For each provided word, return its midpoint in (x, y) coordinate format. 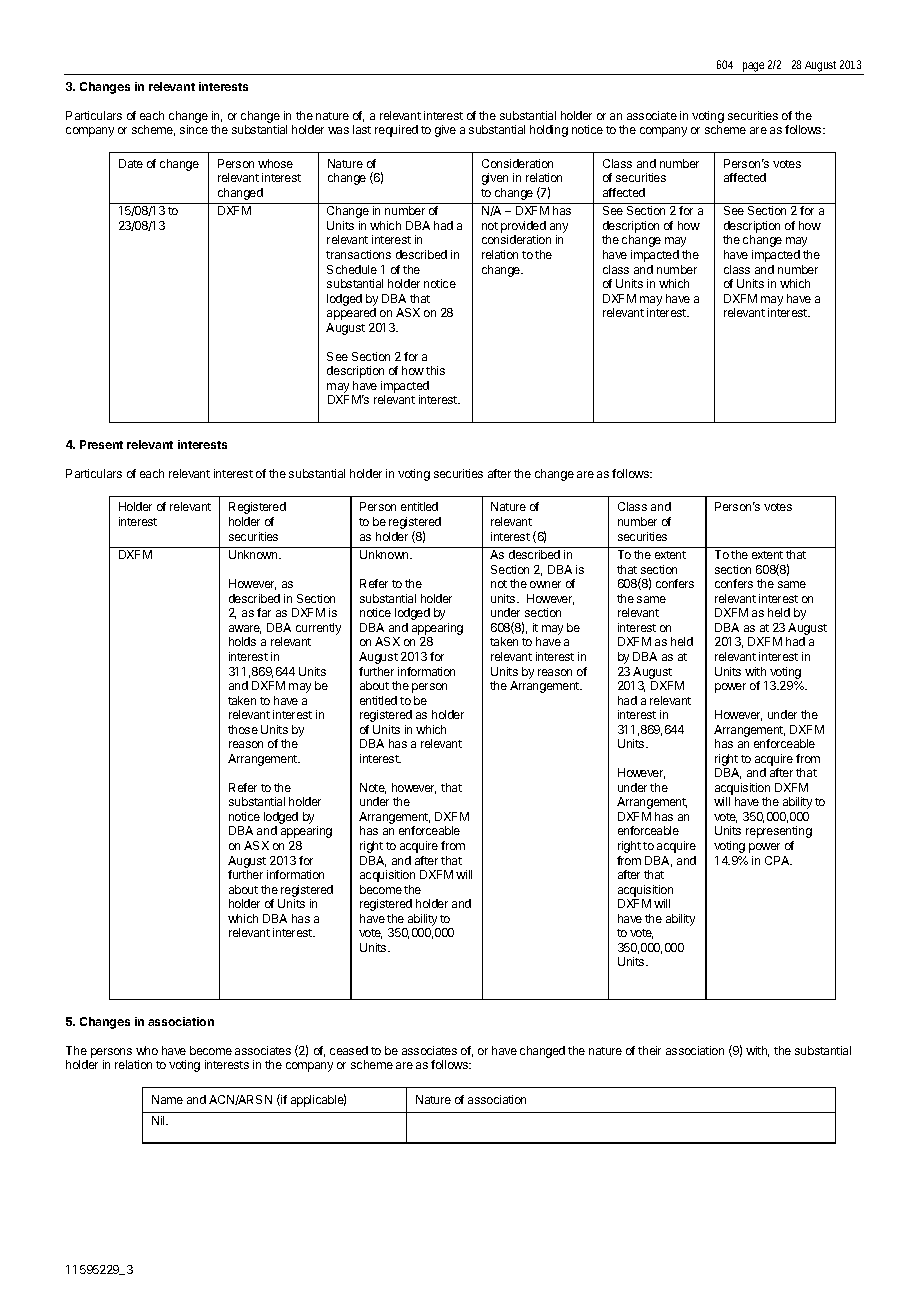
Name (167, 1099)
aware (245, 629)
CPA (778, 860)
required (396, 131)
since (194, 129)
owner (545, 584)
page (753, 68)
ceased (349, 1050)
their (649, 1050)
